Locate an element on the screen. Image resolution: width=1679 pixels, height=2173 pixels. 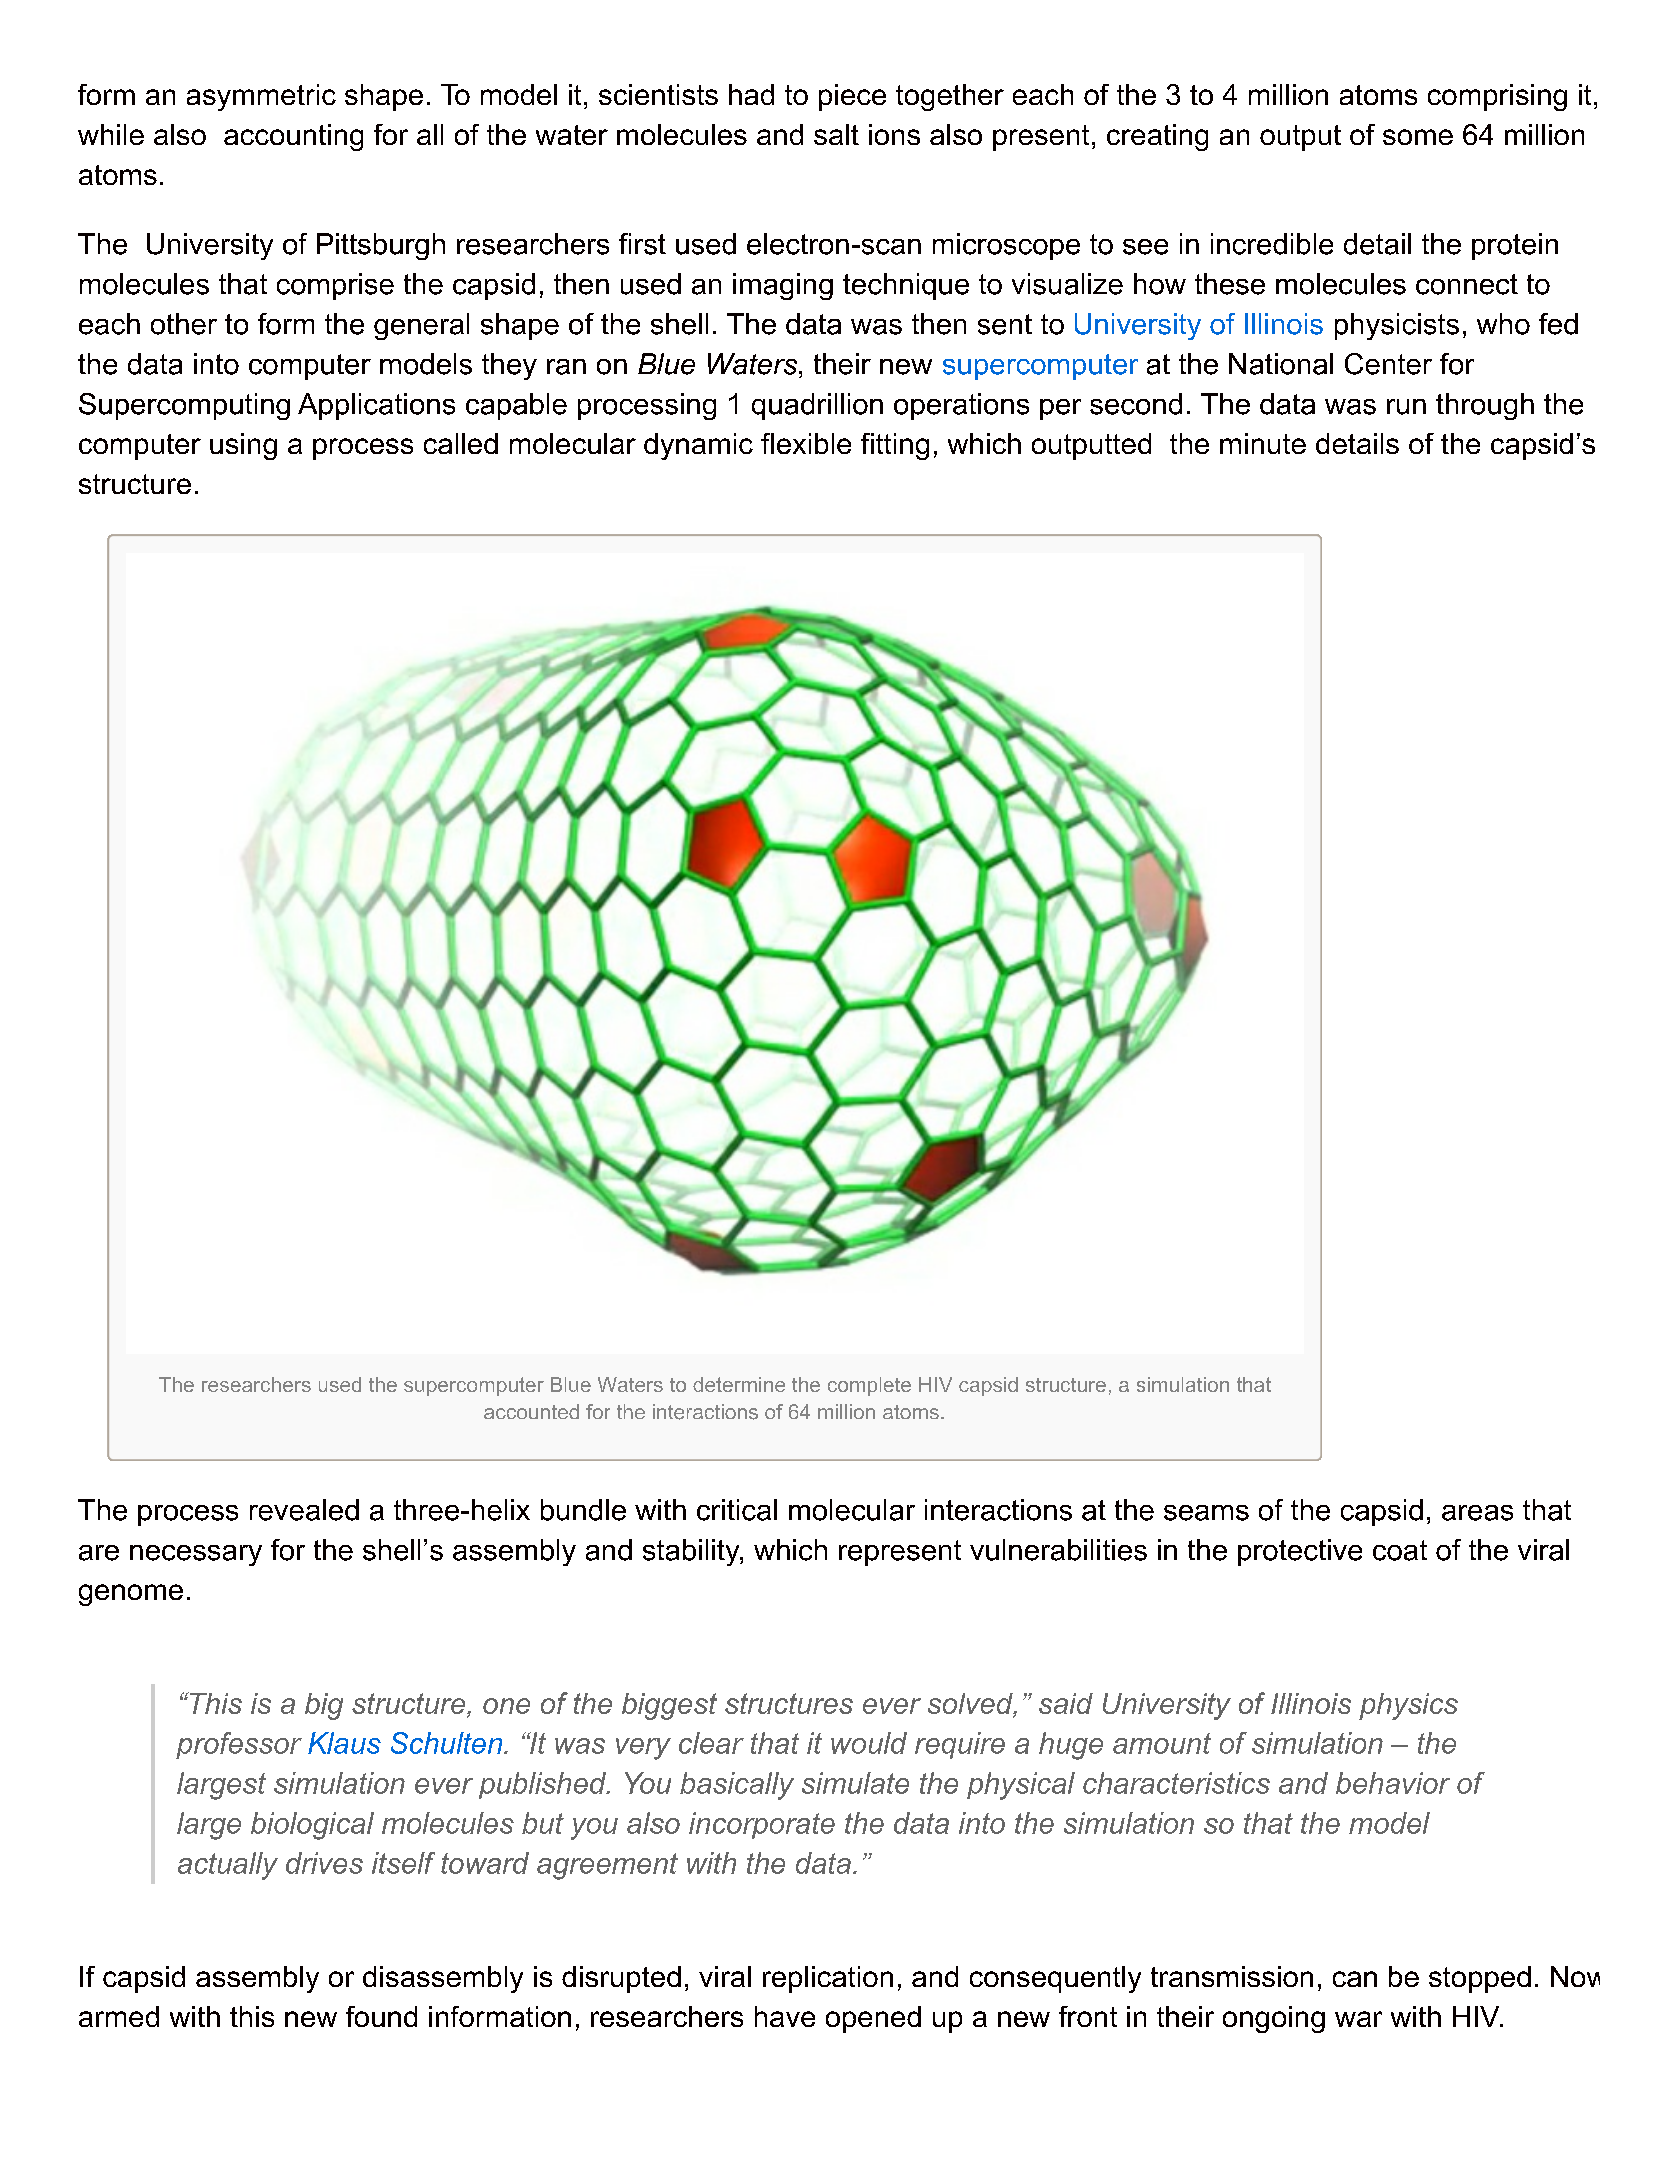
revealed is located at coordinates (304, 1510).
